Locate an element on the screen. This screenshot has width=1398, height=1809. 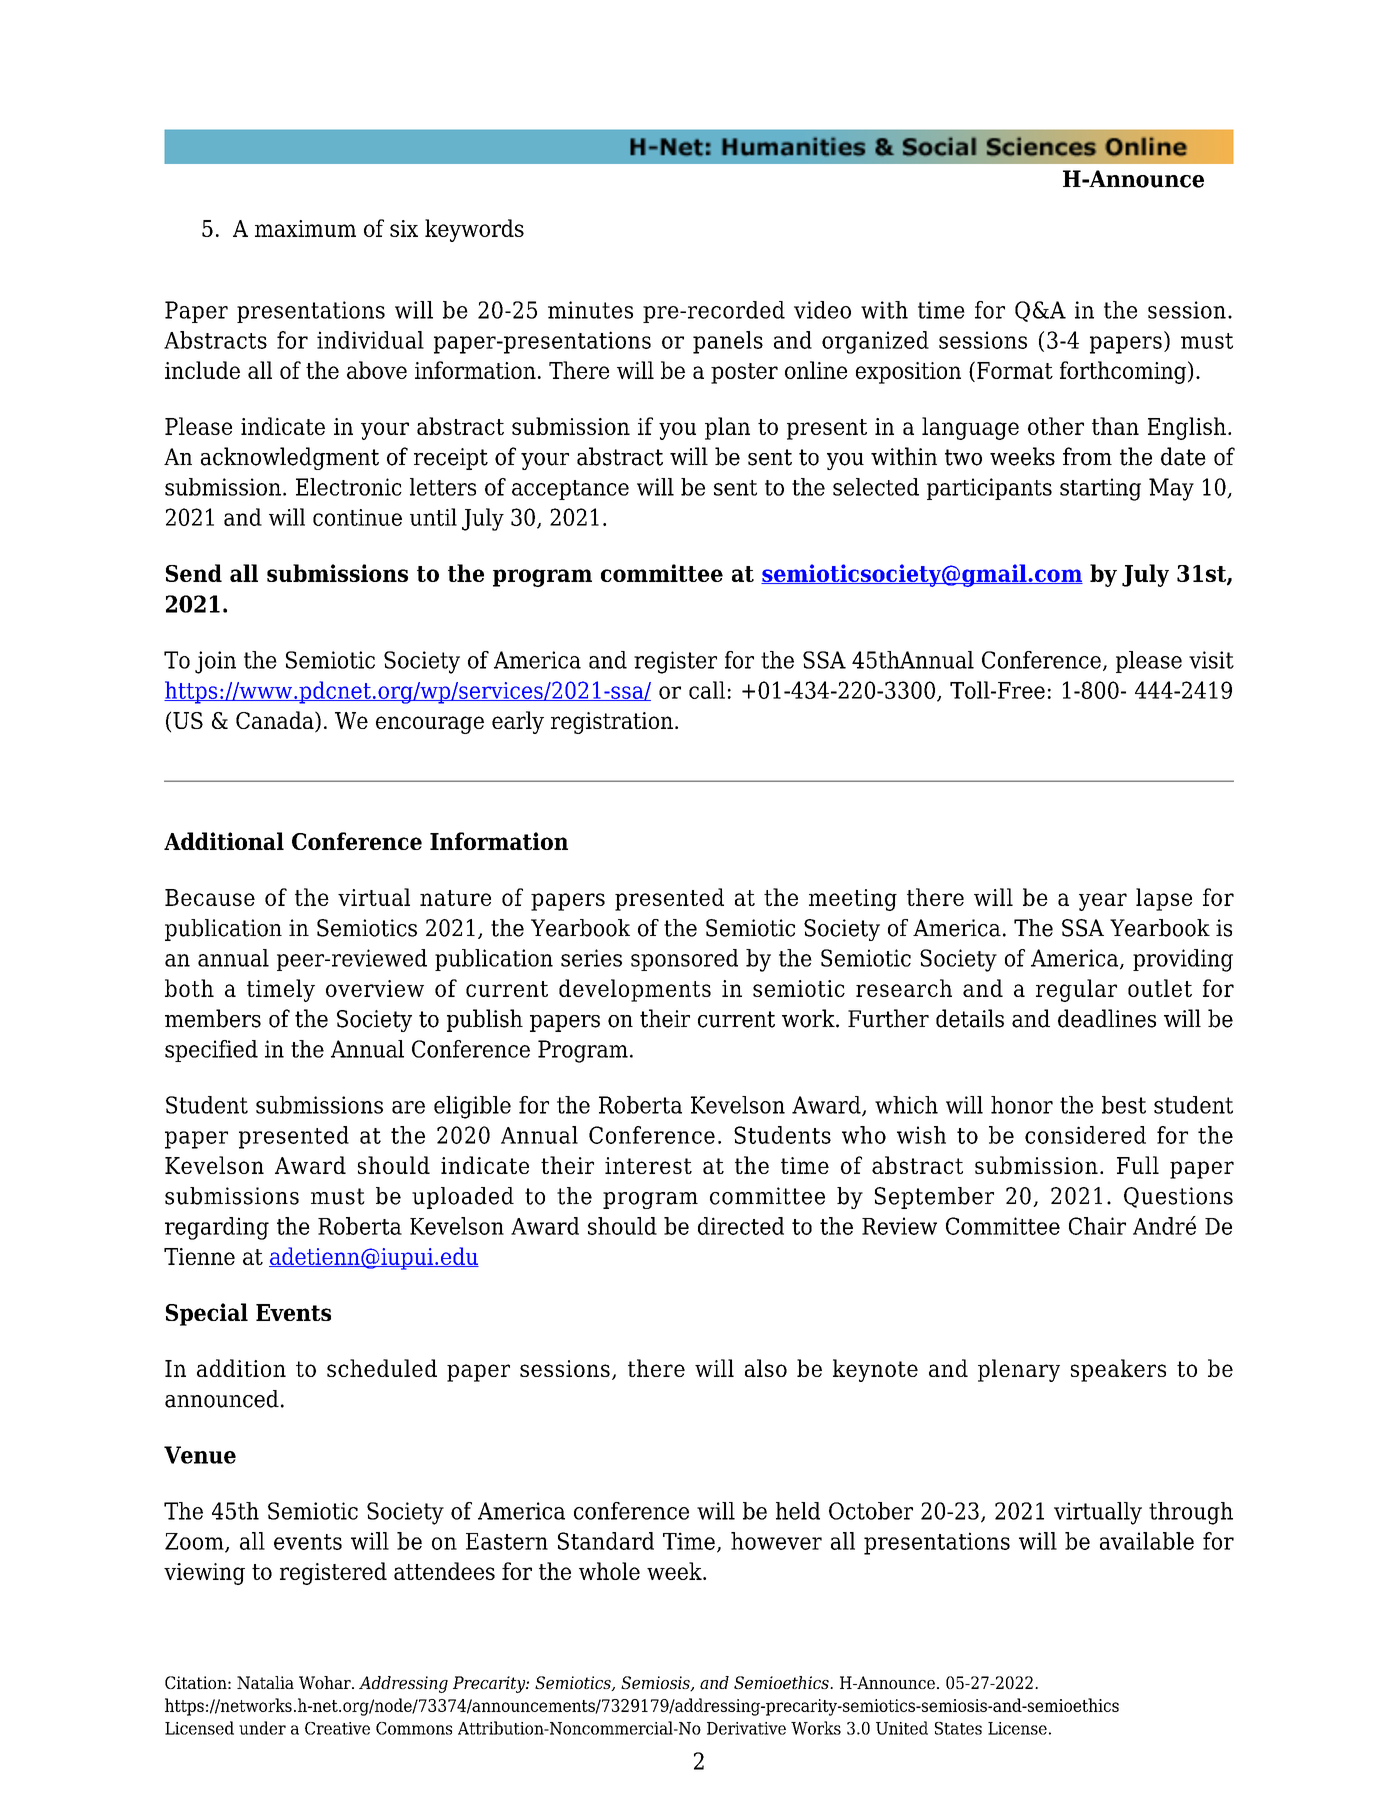
Natalia is located at coordinates (265, 1682).
